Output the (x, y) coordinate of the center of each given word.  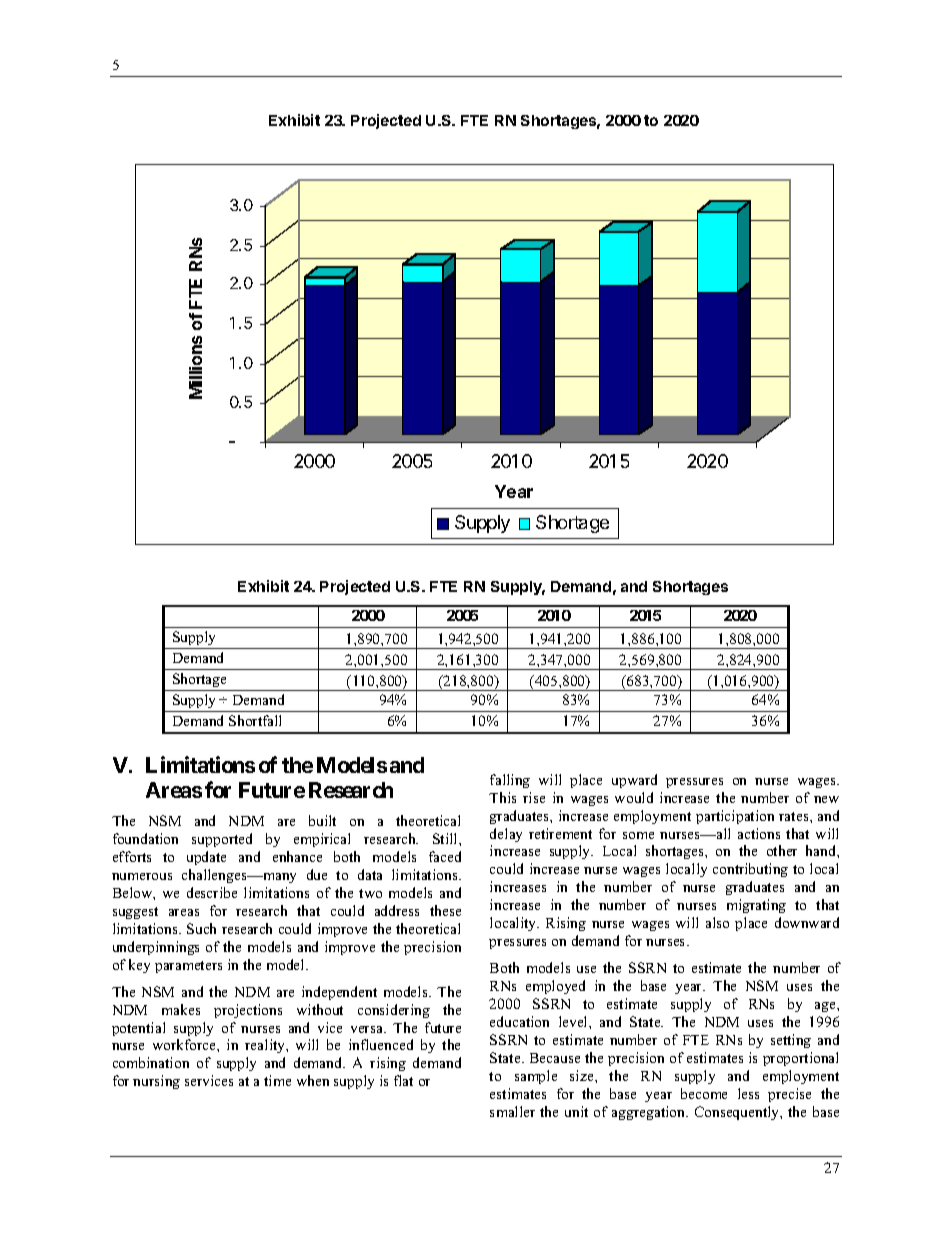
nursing (156, 1082)
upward (634, 781)
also (717, 922)
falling (510, 781)
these (445, 910)
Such (201, 928)
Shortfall (255, 720)
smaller (512, 1111)
